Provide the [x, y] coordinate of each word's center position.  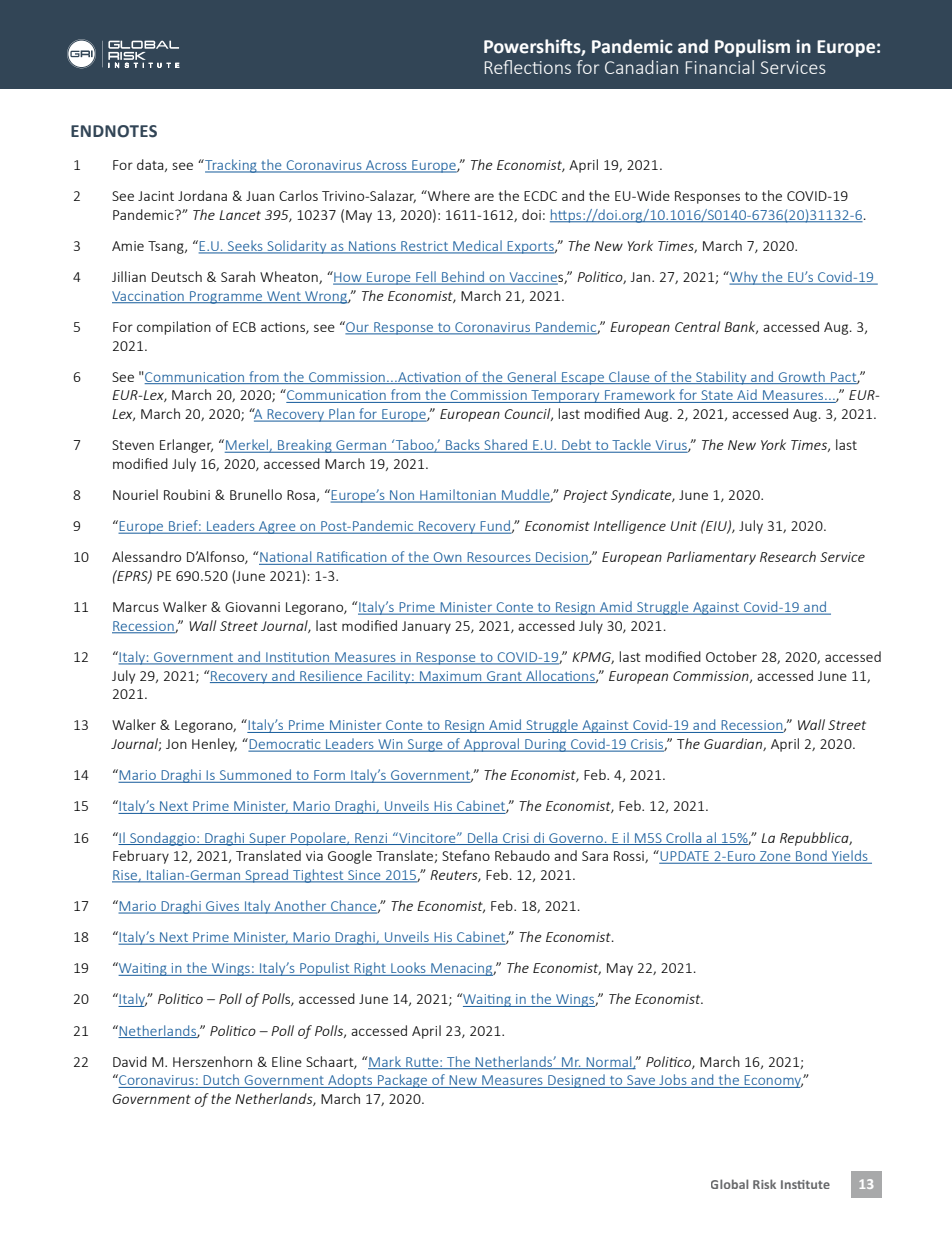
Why [744, 278]
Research [788, 556]
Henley [214, 745]
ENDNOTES [114, 131]
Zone [775, 857]
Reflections [528, 67]
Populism [752, 48]
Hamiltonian [458, 496]
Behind [463, 278]
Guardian [734, 744]
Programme [226, 297]
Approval [491, 745]
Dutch [222, 1081]
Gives [223, 907]
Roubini [187, 494]
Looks [408, 969]
